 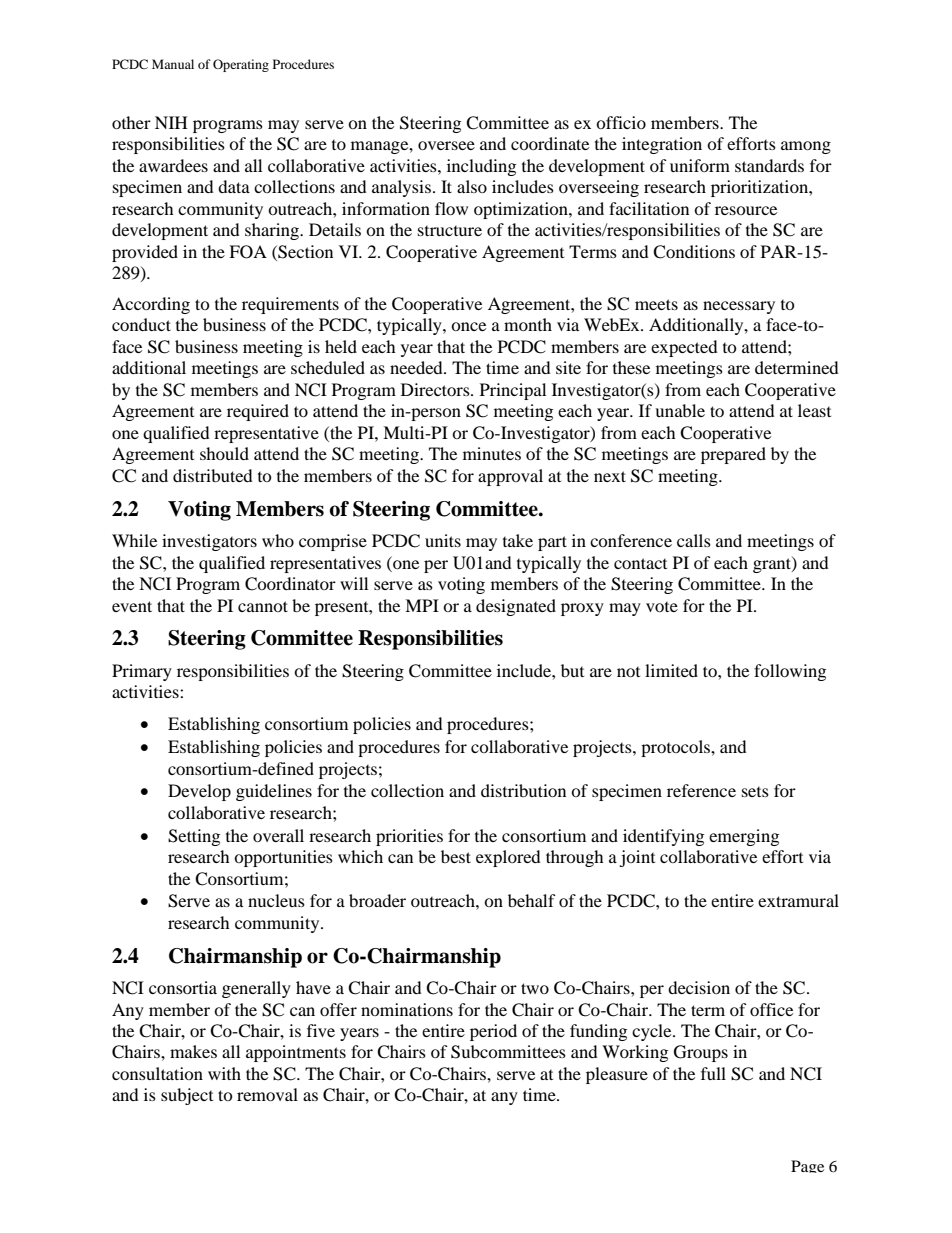 What do you see at coordinates (224, 1073) in the page?
I see `with` at bounding box center [224, 1073].
